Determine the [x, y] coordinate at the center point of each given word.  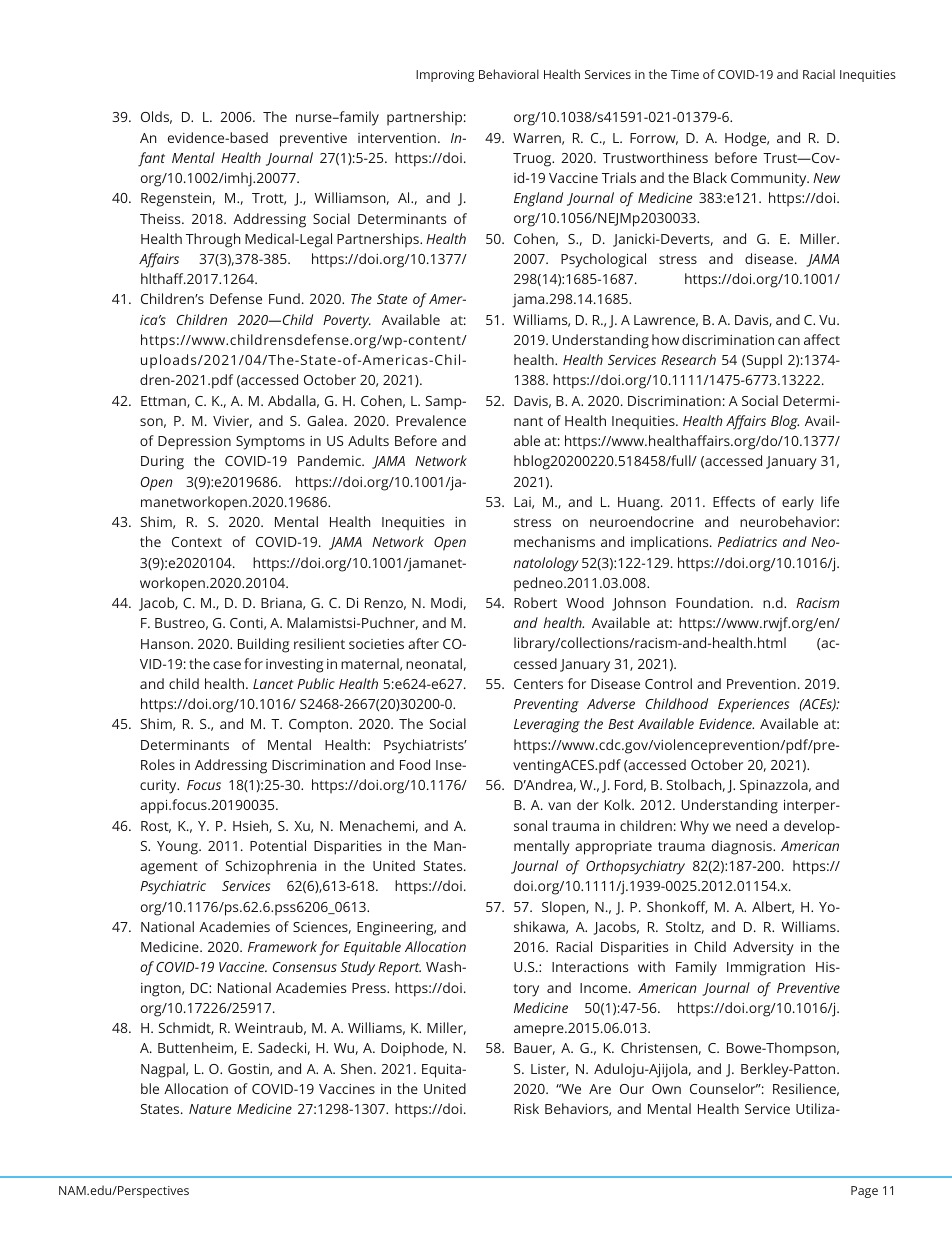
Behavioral [509, 74]
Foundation [714, 602]
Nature [210, 1109]
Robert [535, 602]
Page [864, 1192]
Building [263, 645]
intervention [397, 138]
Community [770, 180]
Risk [526, 1108]
